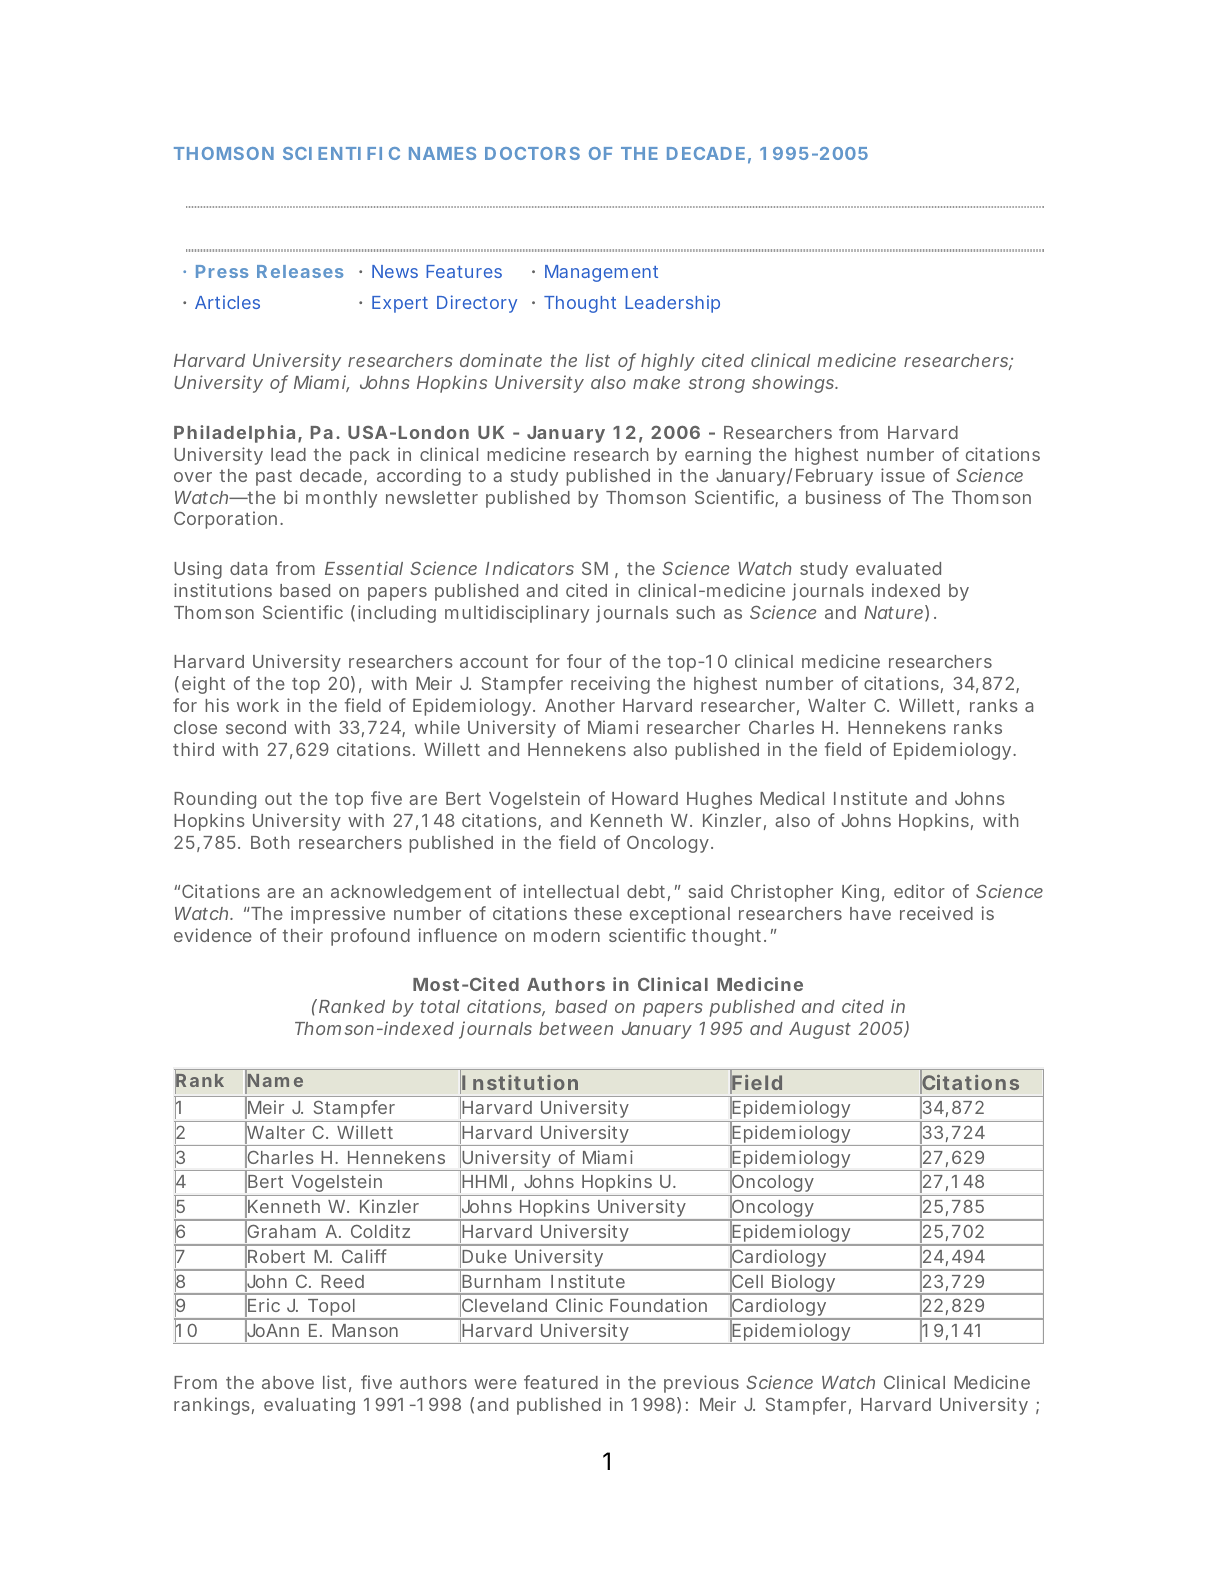  Describe the element at coordinates (820, 1030) in the screenshot. I see `August` at that location.
